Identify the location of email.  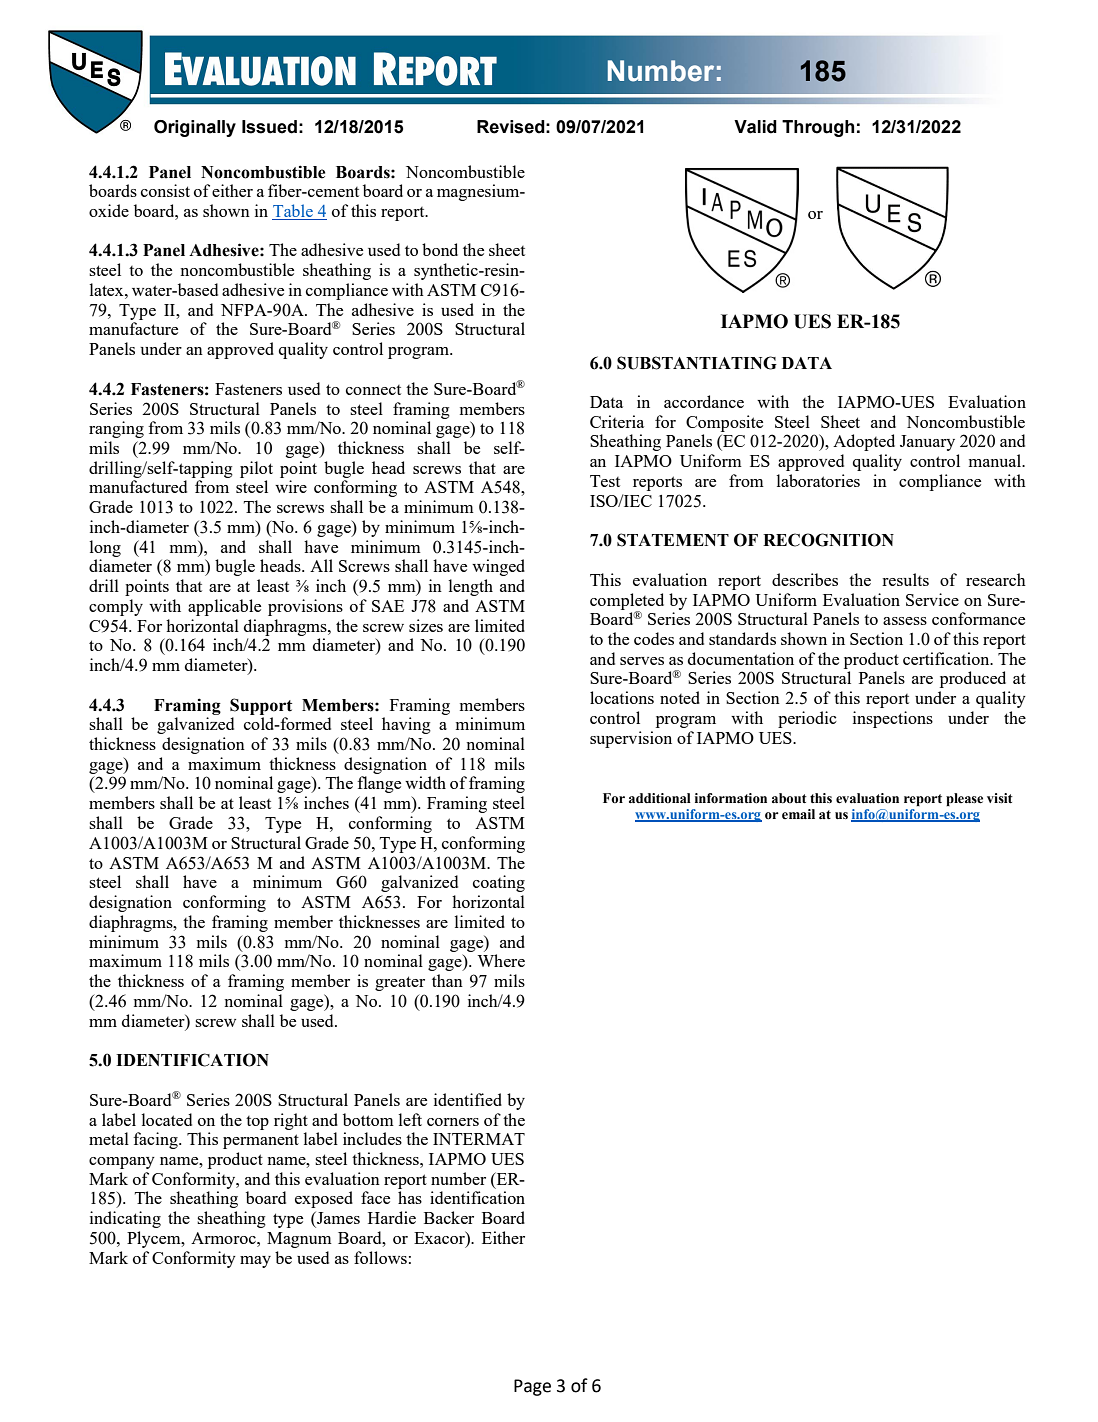
(798, 814).
